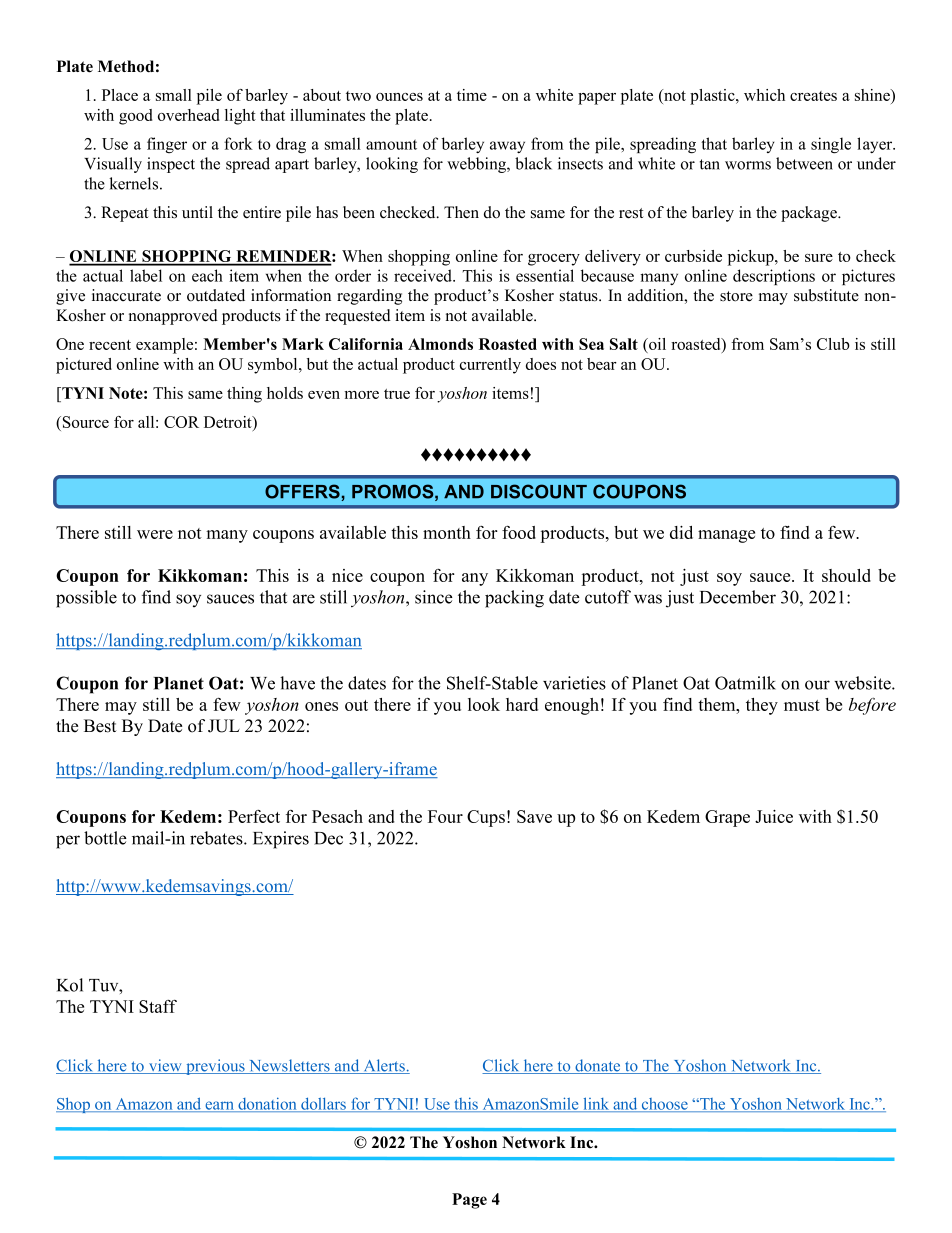 The image size is (952, 1233). I want to click on Alerts, so click(384, 1066).
